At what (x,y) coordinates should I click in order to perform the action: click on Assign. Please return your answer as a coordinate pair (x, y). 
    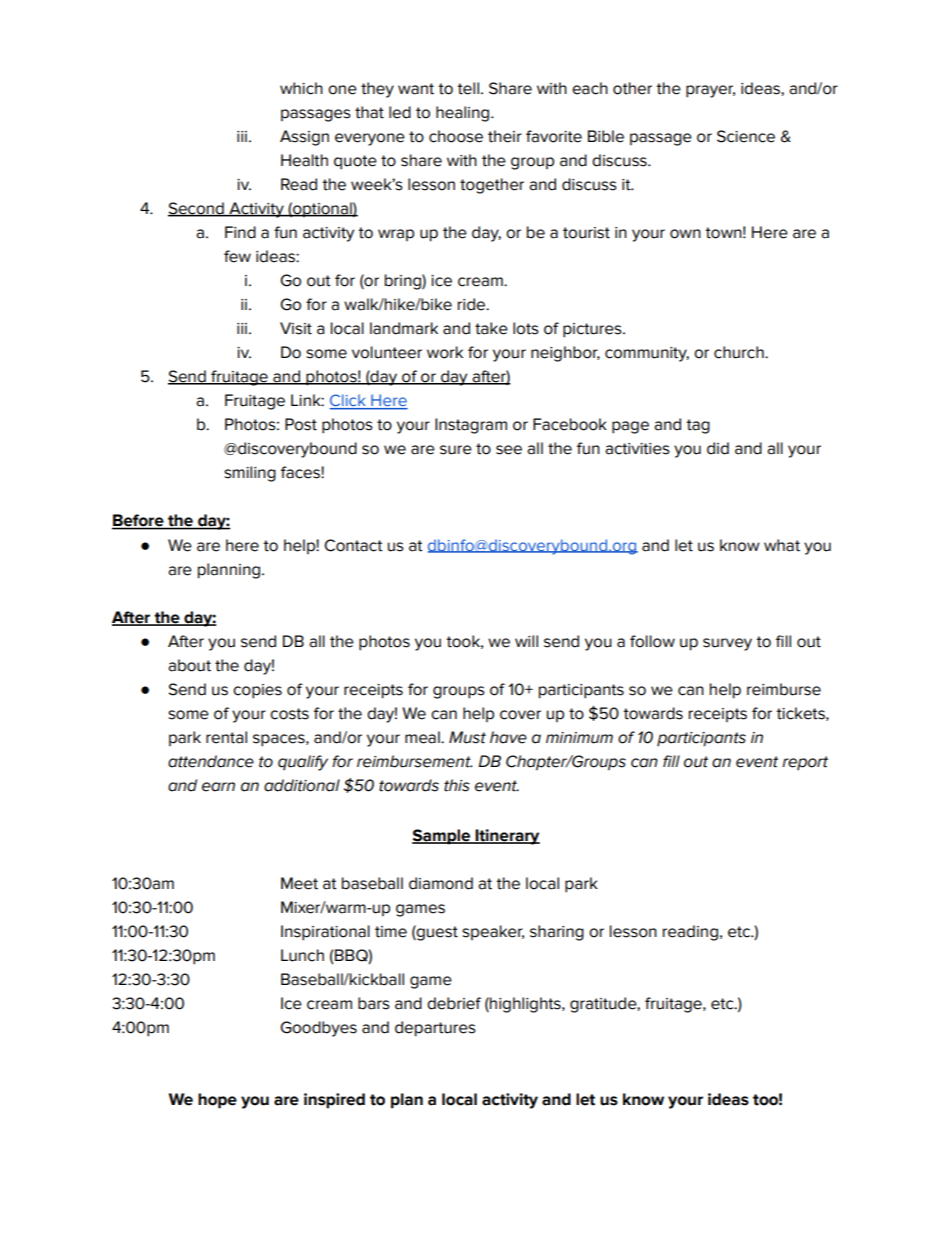
    Looking at the image, I should click on (304, 138).
